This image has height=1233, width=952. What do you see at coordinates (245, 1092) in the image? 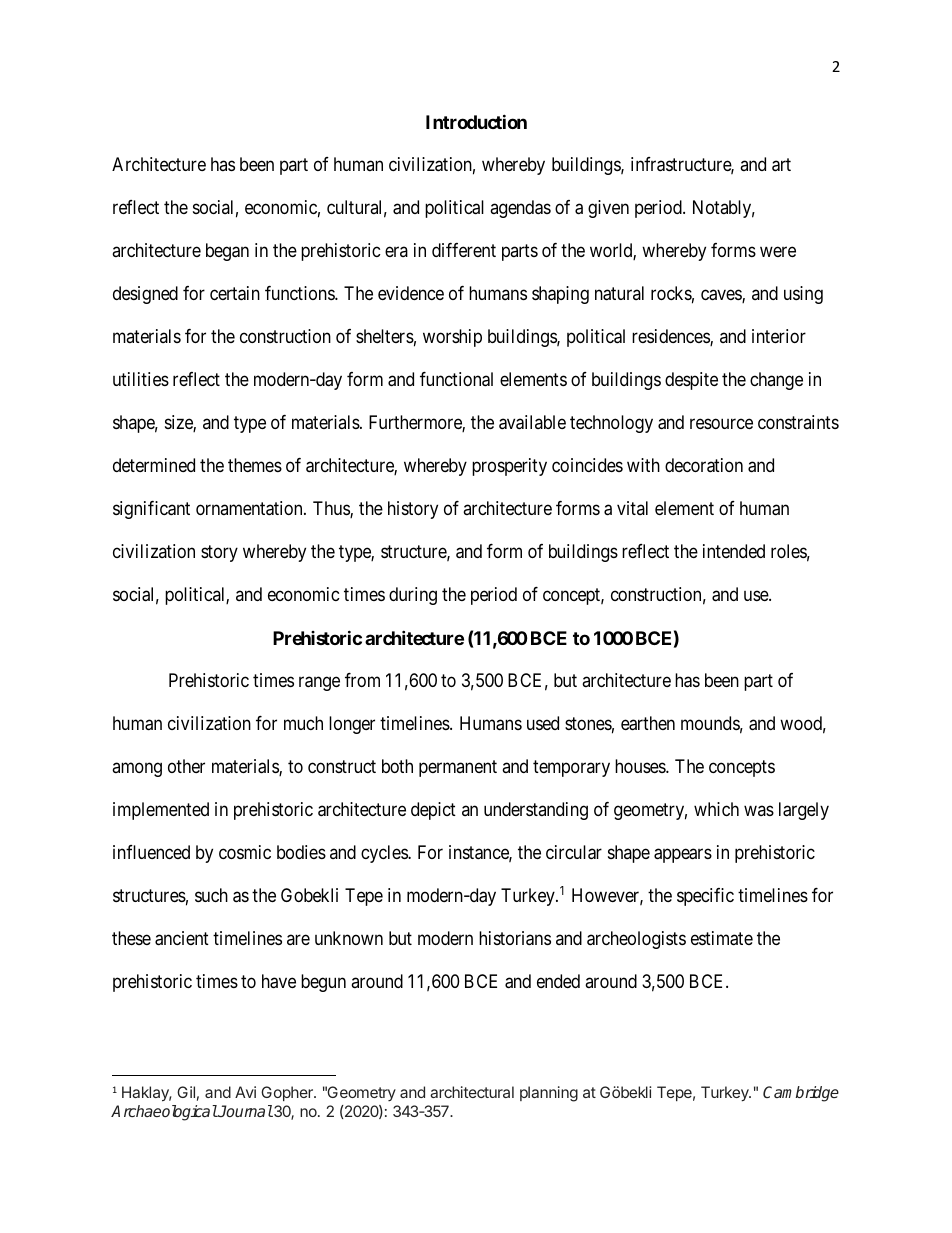
I see `Avi` at bounding box center [245, 1092].
